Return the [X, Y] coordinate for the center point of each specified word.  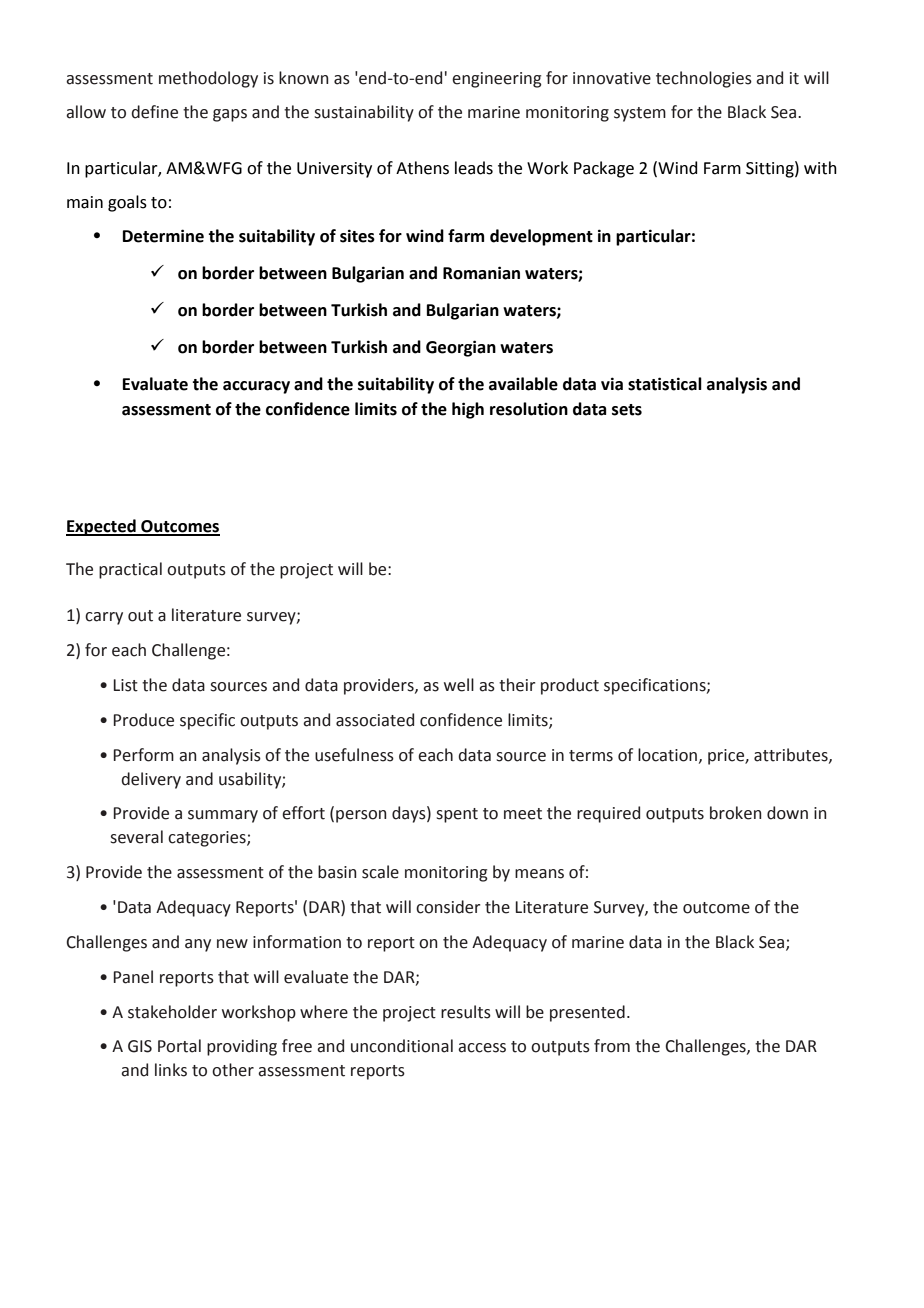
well [459, 685]
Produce [143, 720]
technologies [704, 79]
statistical [665, 384]
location [667, 755]
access [482, 1048]
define [154, 112]
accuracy [256, 387]
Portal [179, 1046]
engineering [497, 80]
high [468, 410]
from [612, 1046]
